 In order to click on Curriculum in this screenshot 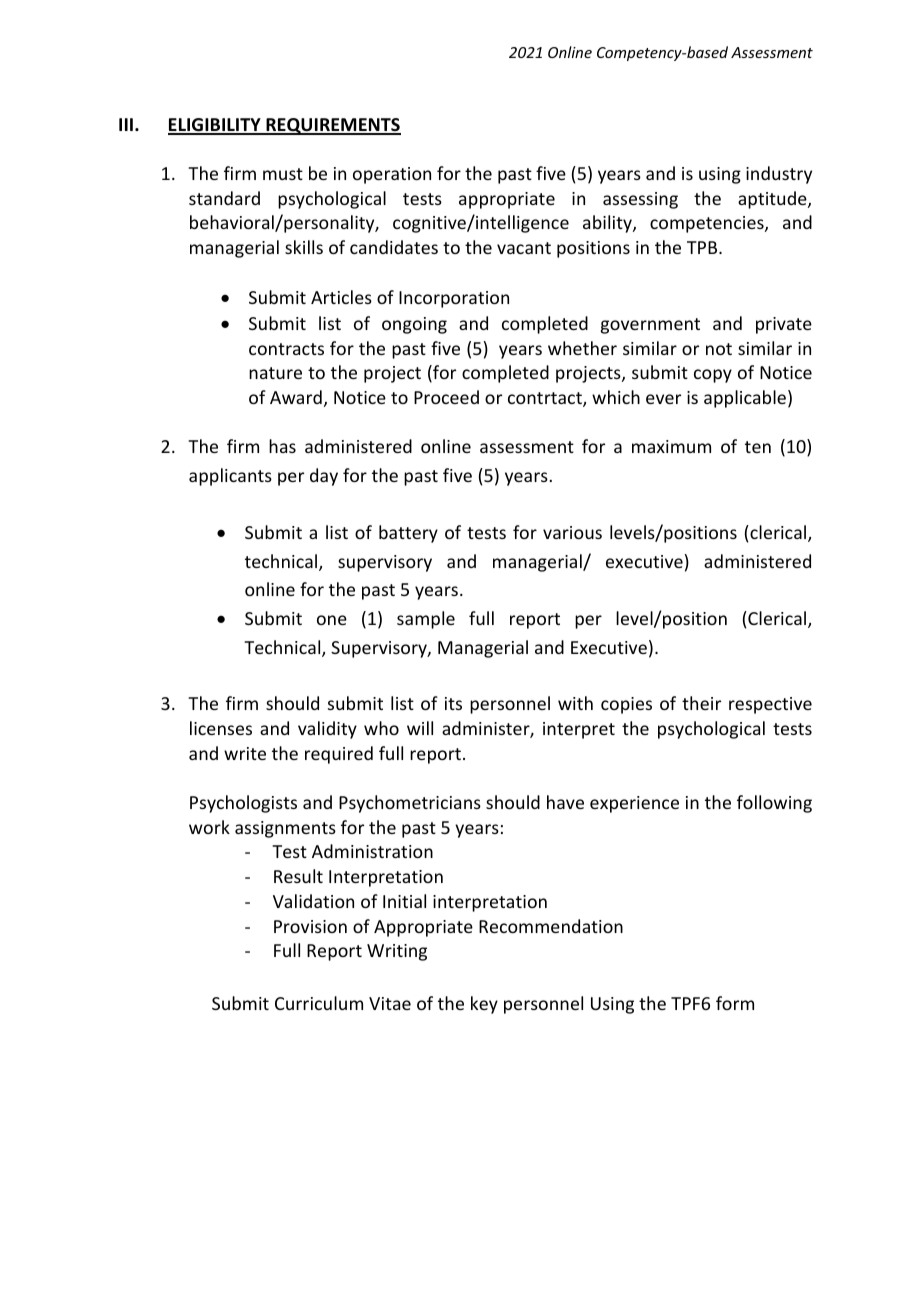, I will do `click(319, 1003)`.
